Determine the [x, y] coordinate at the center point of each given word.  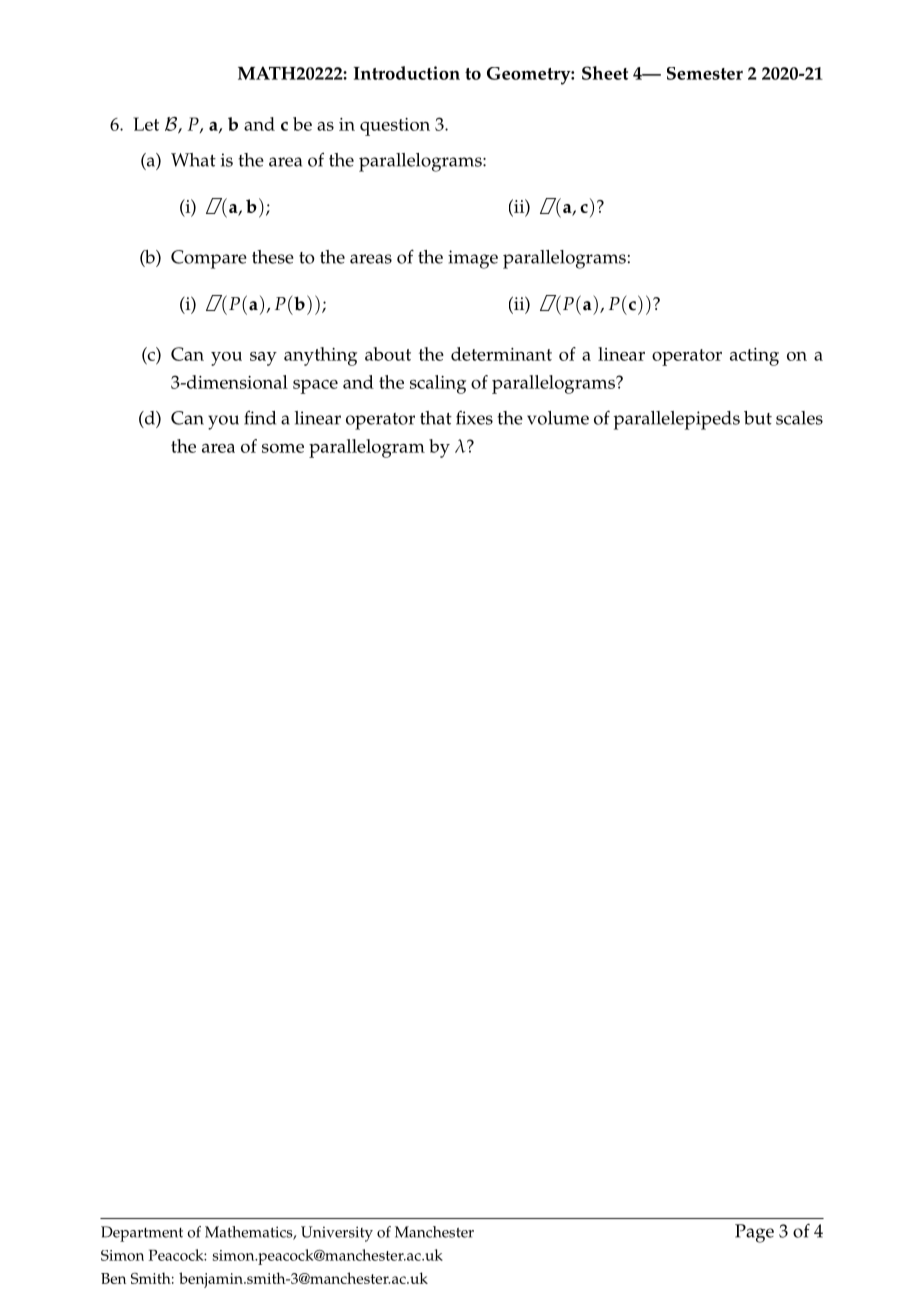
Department [142, 1234]
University [337, 1234]
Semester [705, 73]
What [193, 160]
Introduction [407, 73]
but [758, 418]
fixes [474, 418]
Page [754, 1233]
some [283, 448]
